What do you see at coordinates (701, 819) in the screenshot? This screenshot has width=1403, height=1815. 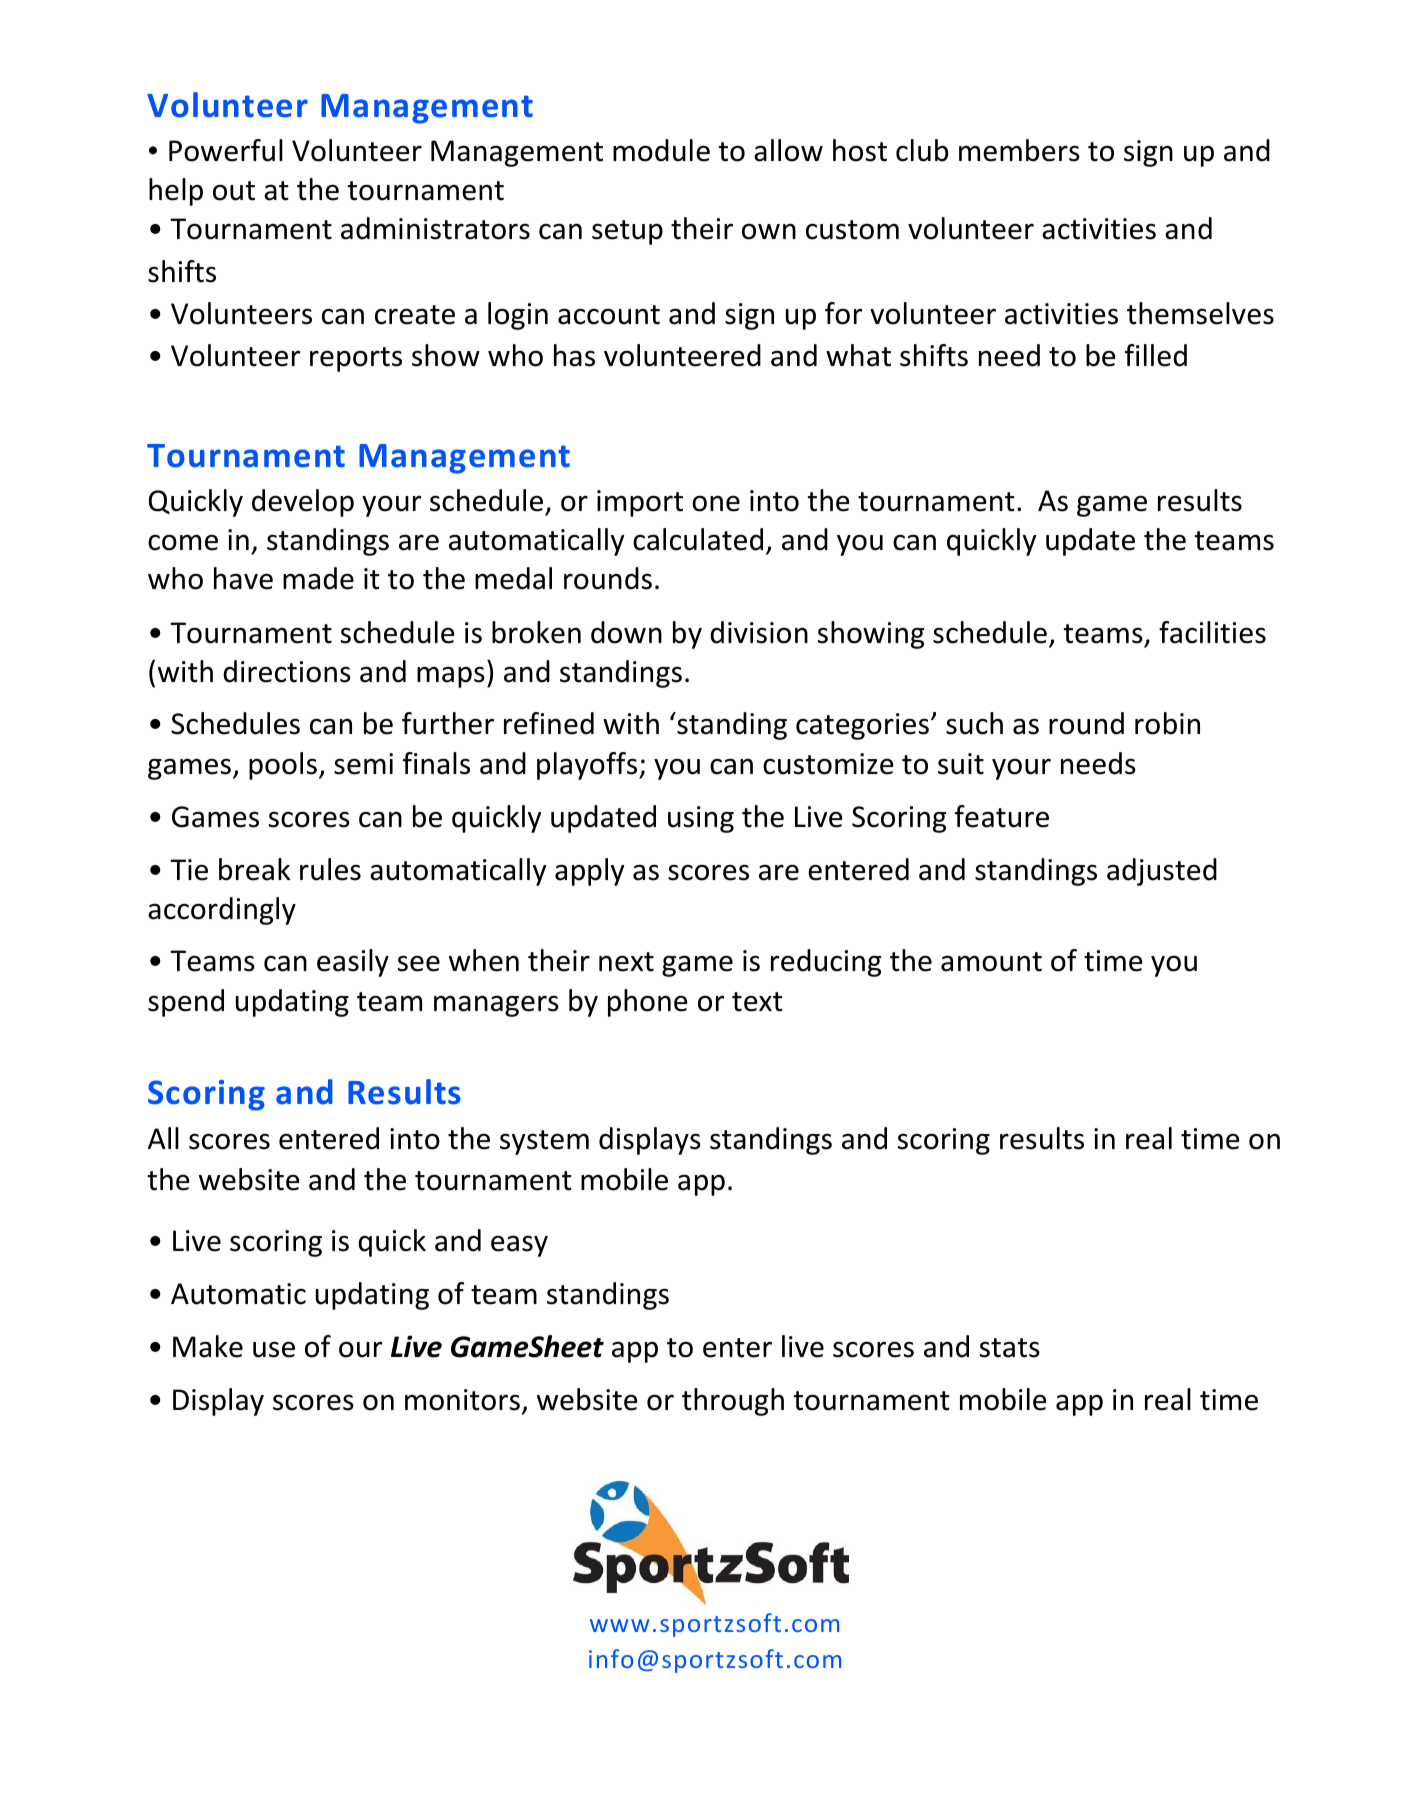 I see `using` at bounding box center [701, 819].
